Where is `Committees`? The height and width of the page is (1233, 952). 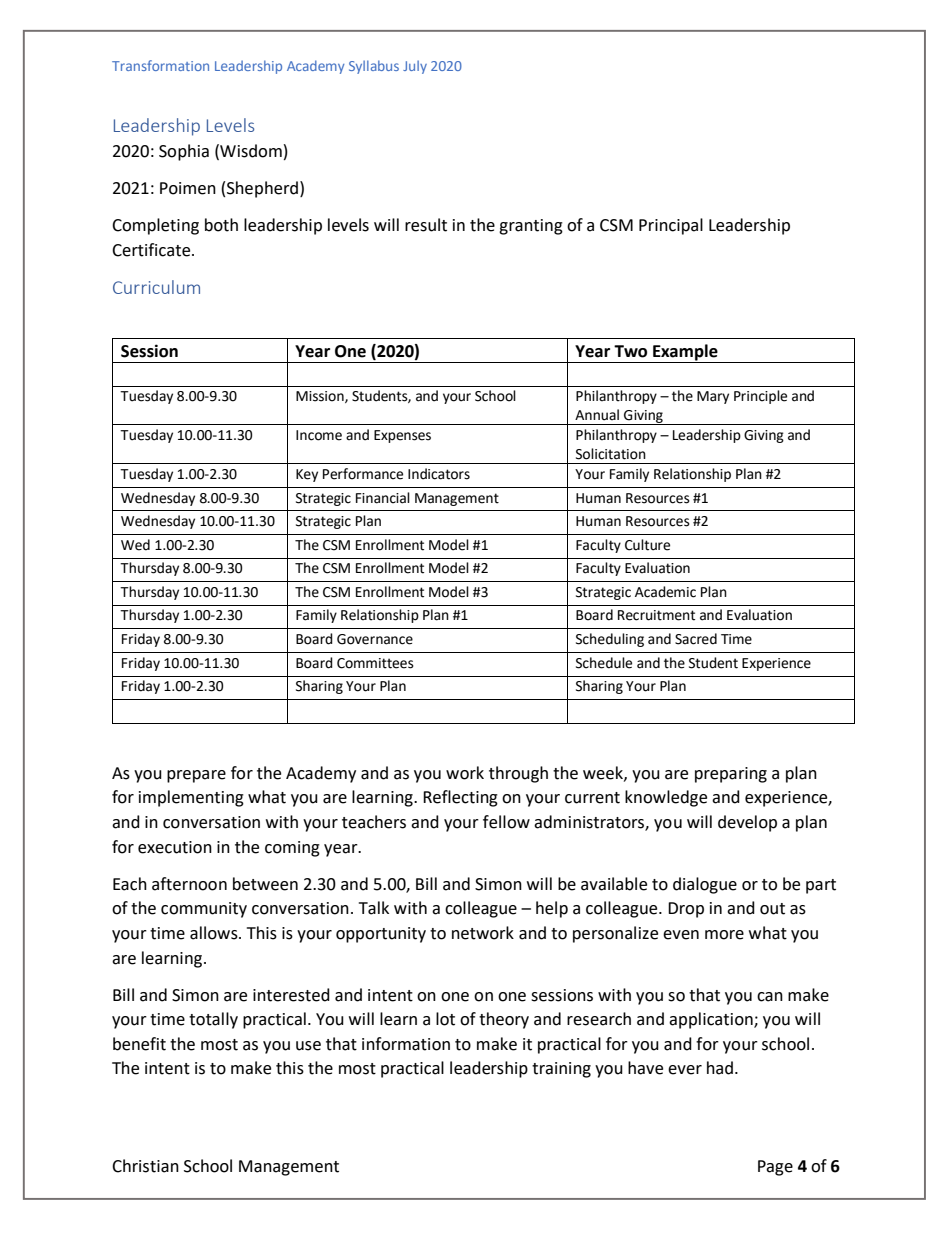
Committees is located at coordinates (375, 663).
